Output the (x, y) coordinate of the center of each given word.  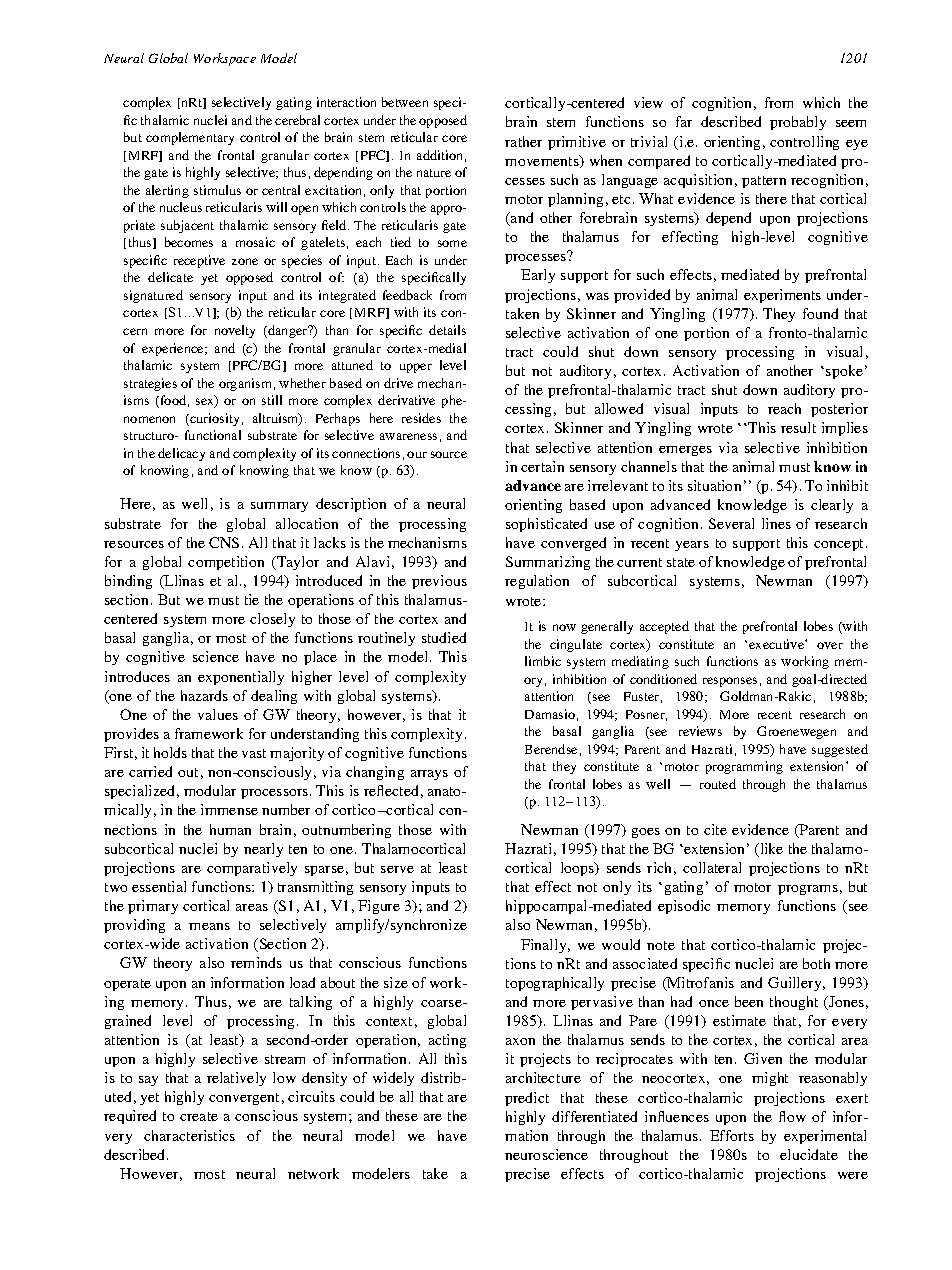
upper (416, 368)
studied (444, 637)
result (798, 427)
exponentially (241, 678)
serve (397, 869)
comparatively (252, 869)
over (830, 645)
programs (808, 890)
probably (798, 123)
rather (523, 141)
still (272, 400)
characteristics (189, 1135)
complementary (190, 138)
